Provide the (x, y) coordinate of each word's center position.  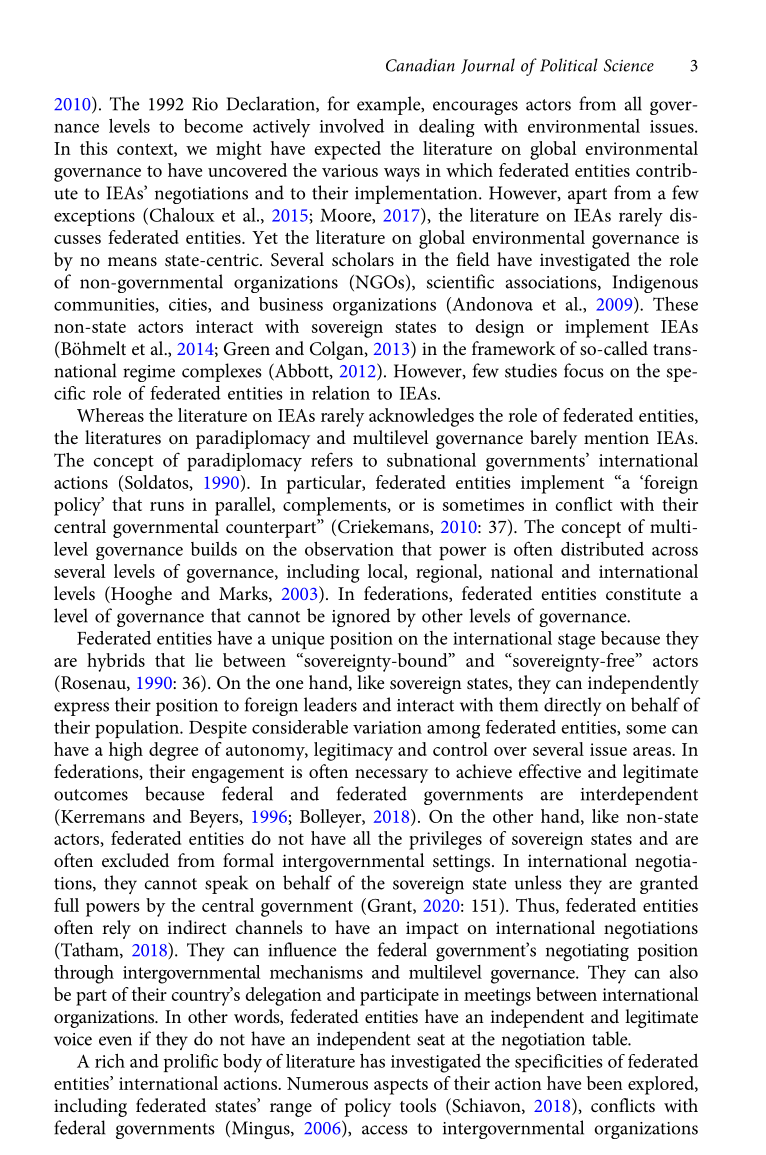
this (94, 148)
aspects (401, 1086)
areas (653, 751)
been (605, 1083)
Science (629, 65)
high (126, 751)
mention (616, 437)
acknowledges (421, 417)
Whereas (110, 415)
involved (352, 126)
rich (110, 1061)
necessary (391, 776)
